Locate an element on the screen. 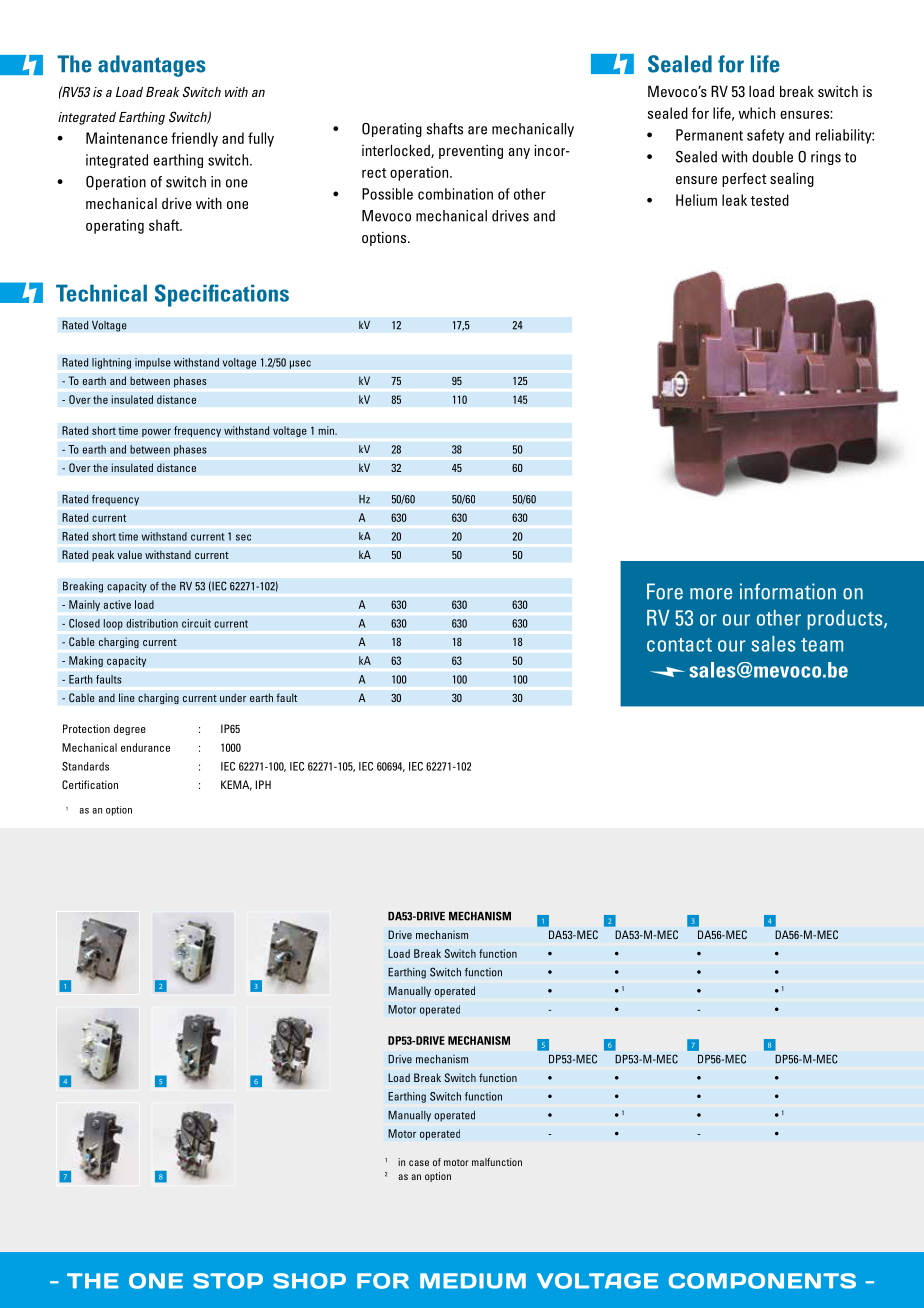  line is located at coordinates (127, 697).
